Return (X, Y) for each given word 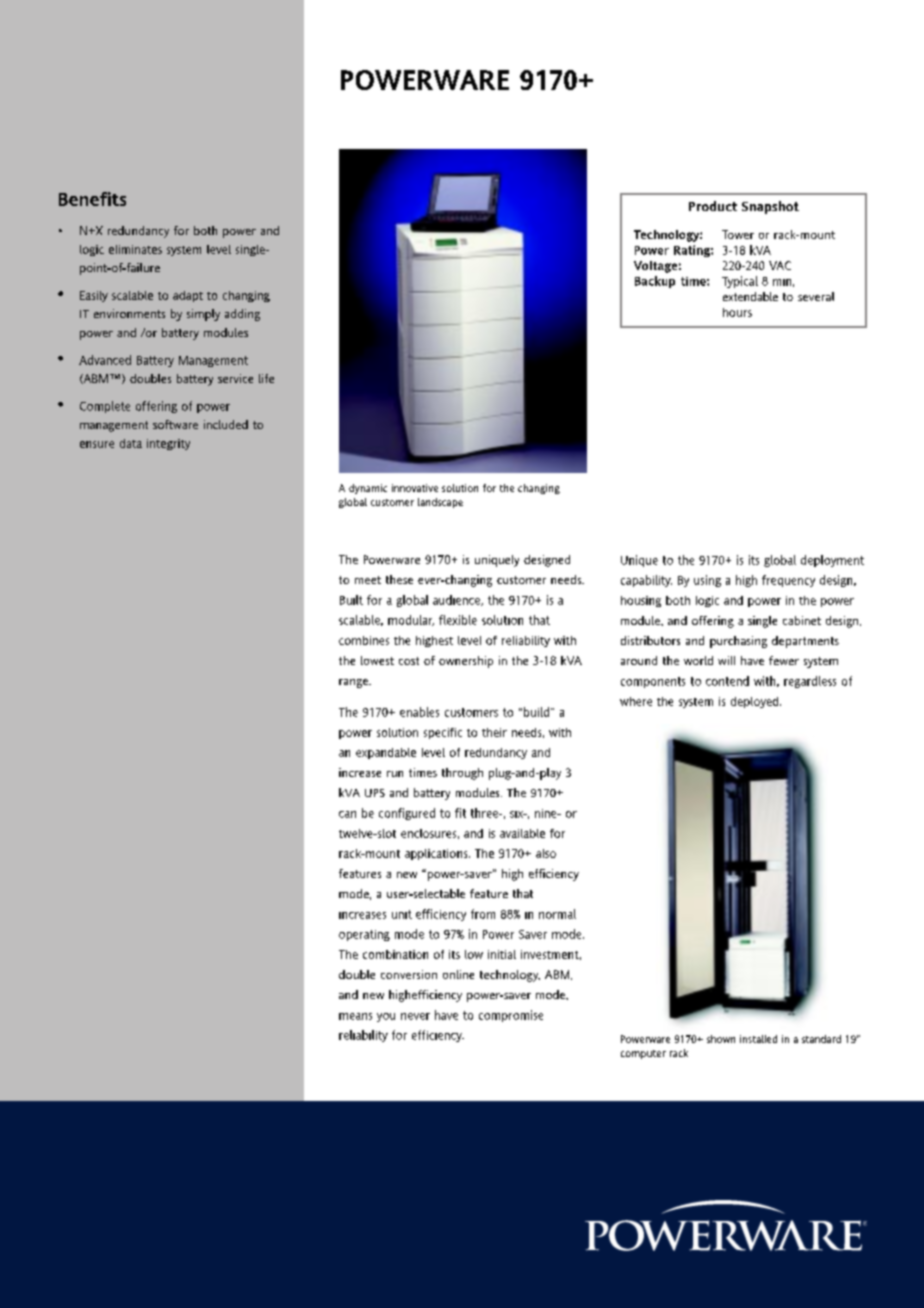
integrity (168, 444)
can (347, 814)
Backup (655, 282)
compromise (511, 1016)
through (462, 774)
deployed (756, 702)
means (355, 1016)
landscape (440, 503)
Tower (738, 234)
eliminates (135, 249)
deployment (832, 561)
